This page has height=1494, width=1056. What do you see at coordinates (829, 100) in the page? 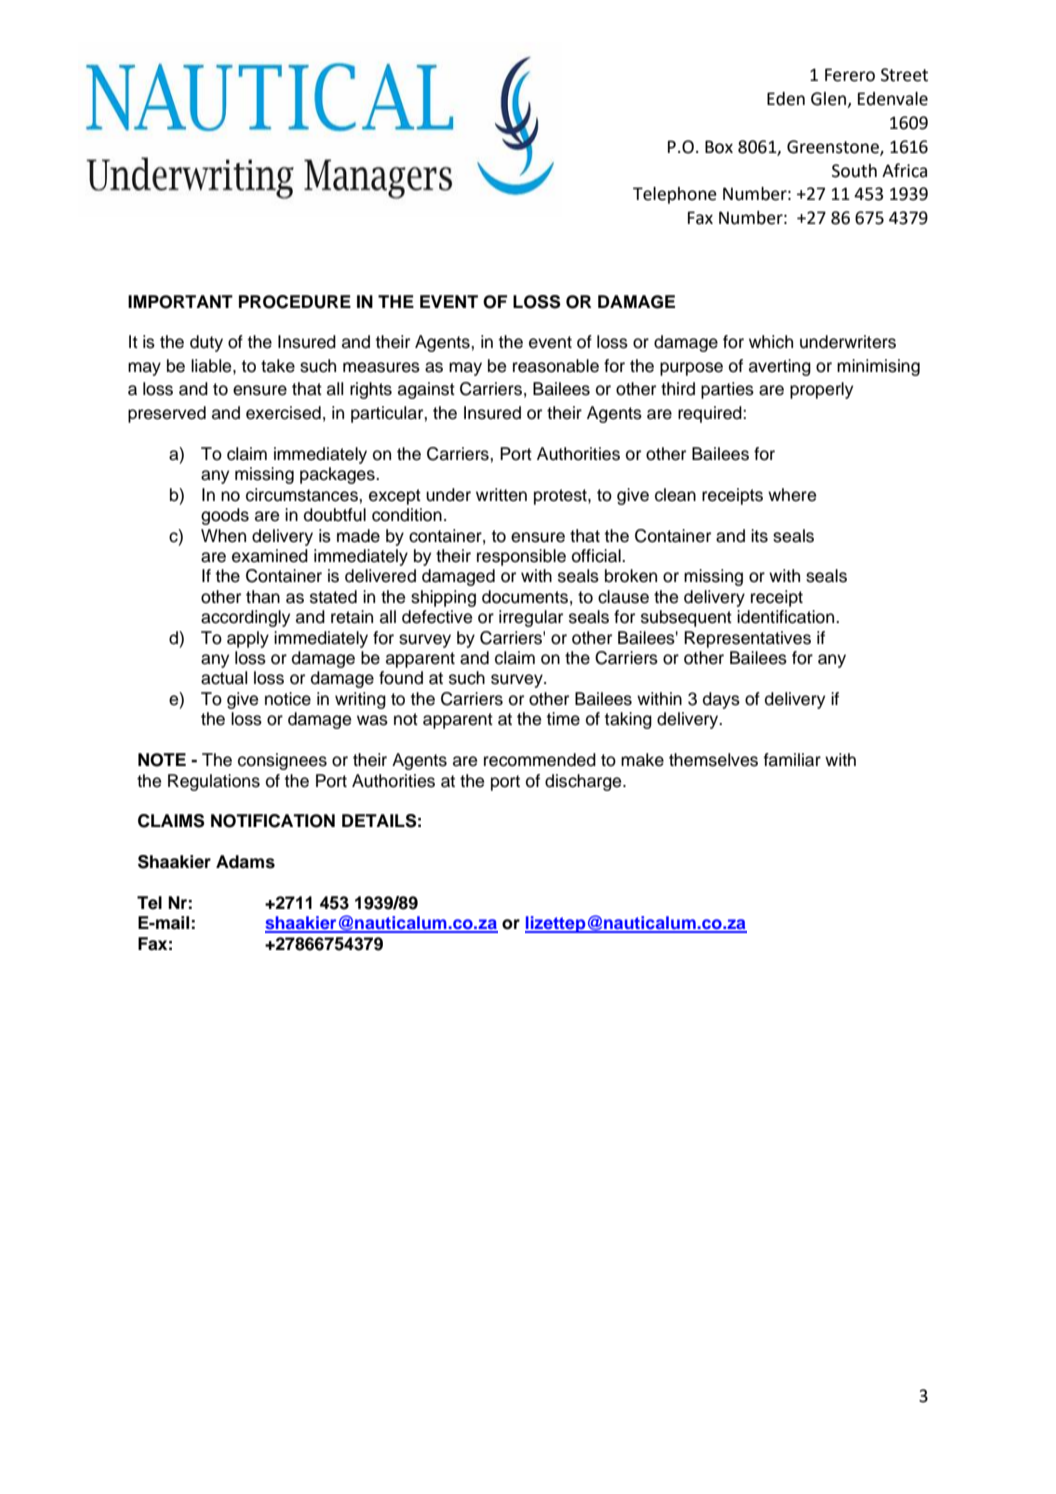
I see `Glen` at bounding box center [829, 100].
